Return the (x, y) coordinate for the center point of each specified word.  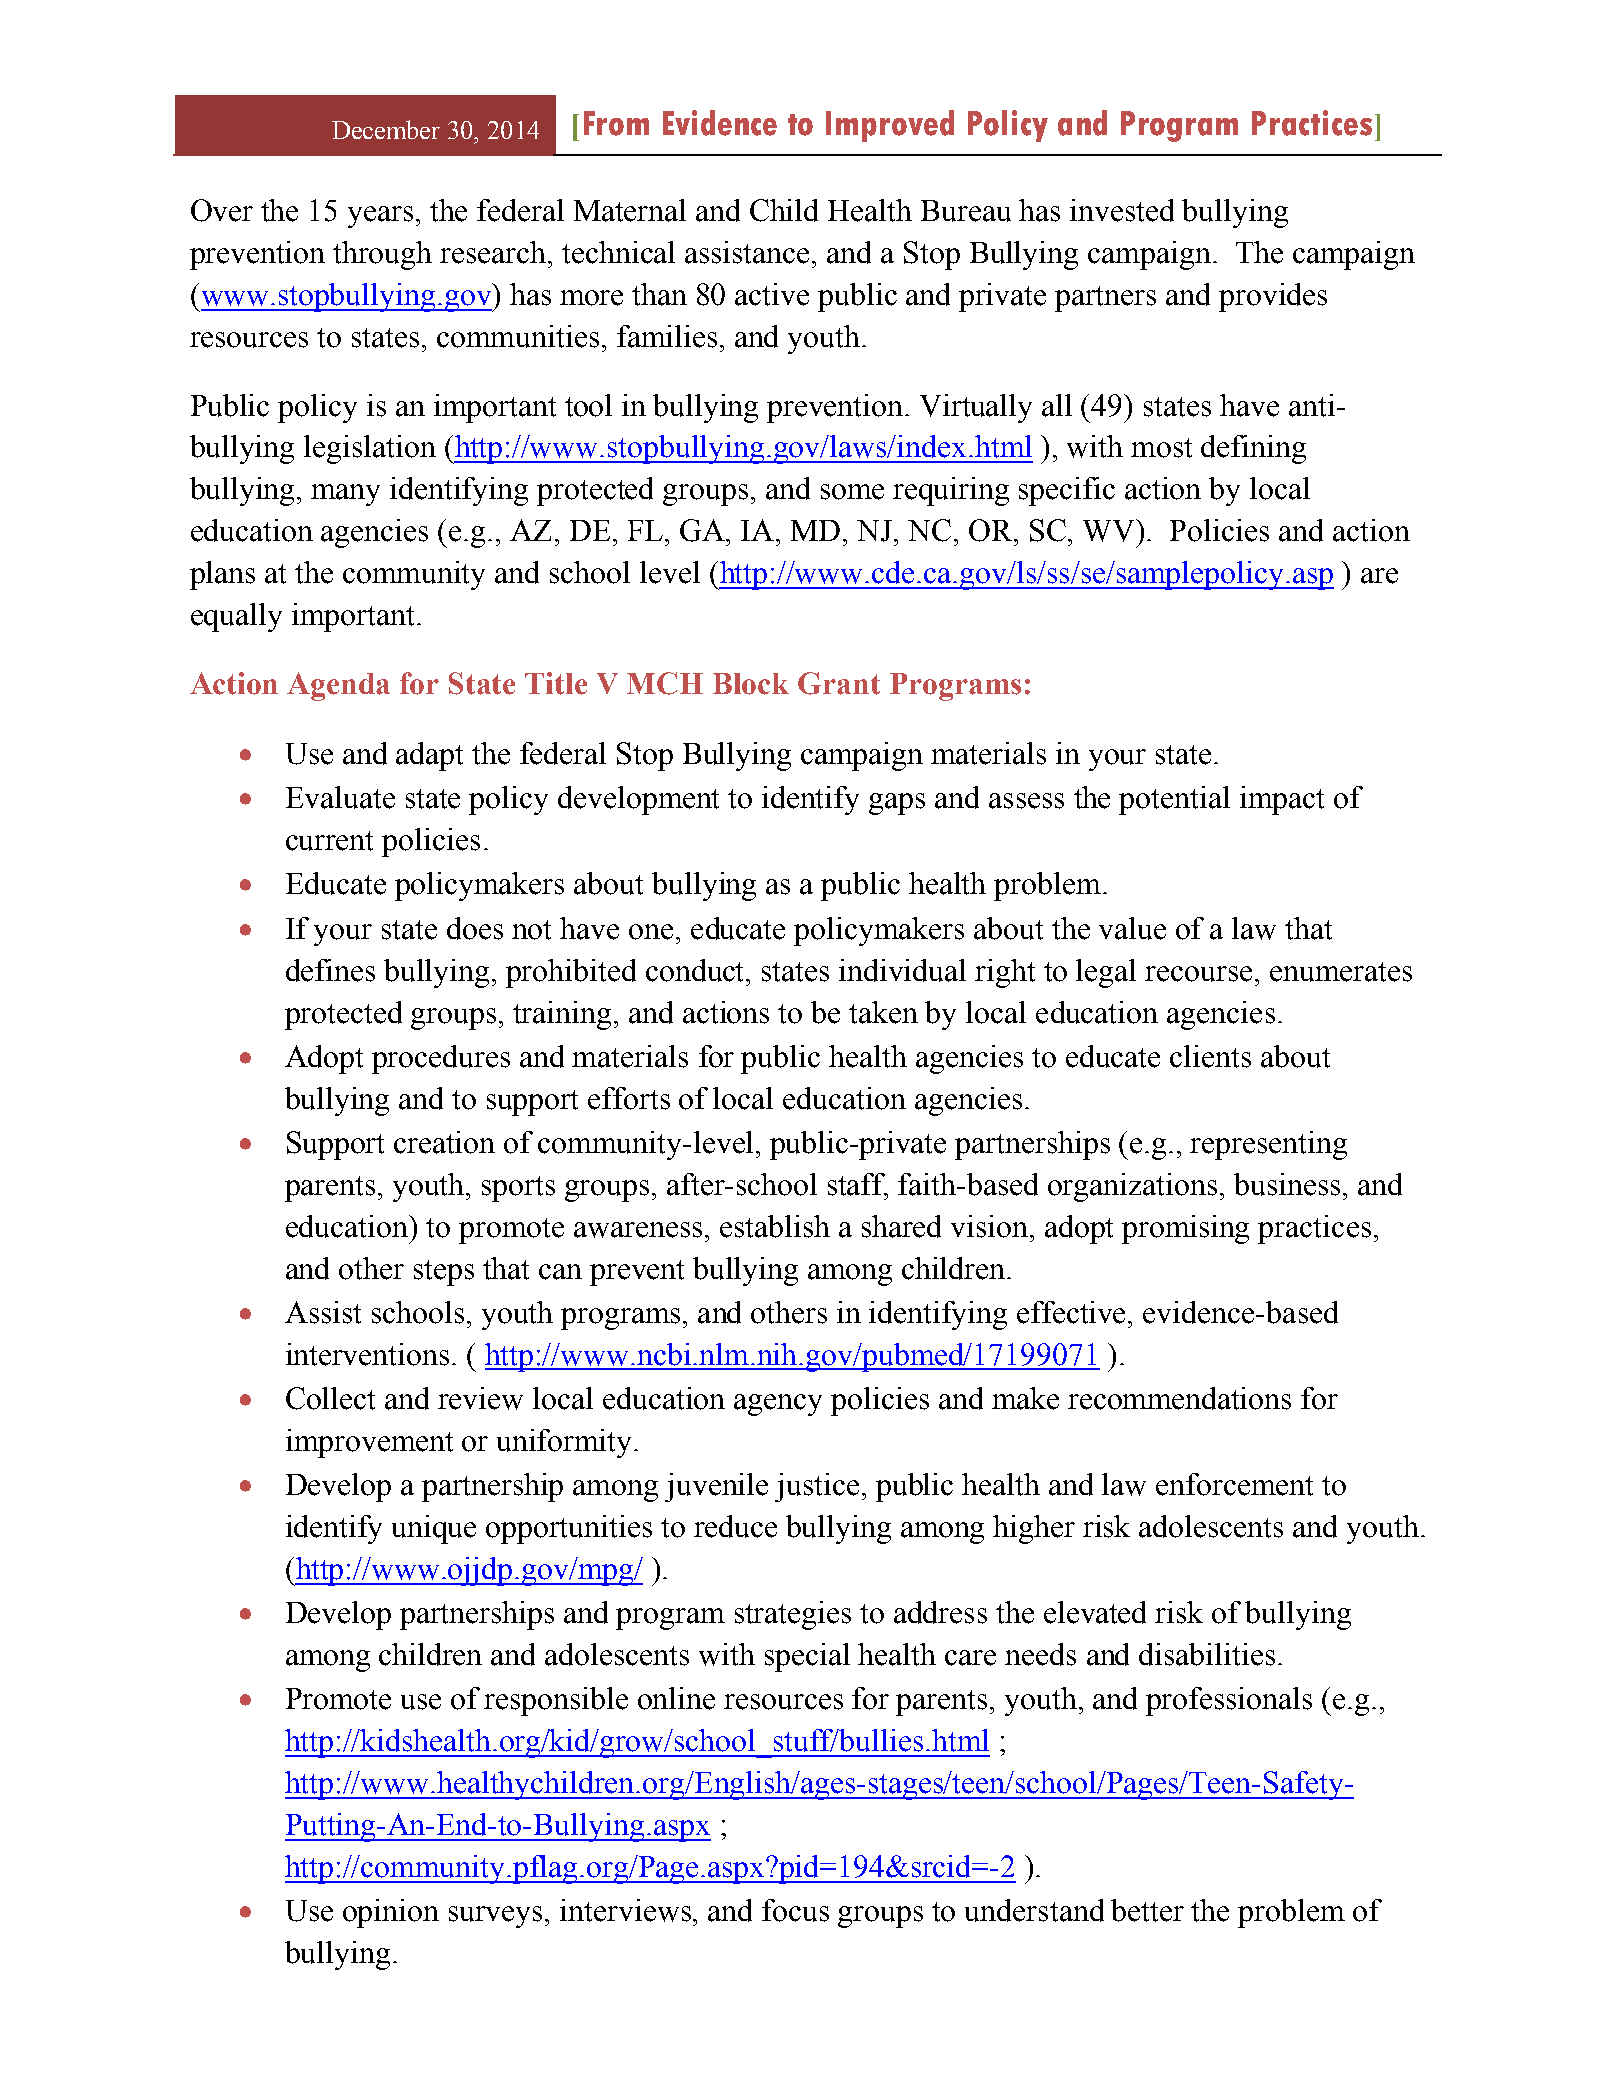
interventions (367, 1354)
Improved (890, 126)
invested (1122, 210)
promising (1185, 1229)
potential (1174, 800)
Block (751, 684)
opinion (391, 1913)
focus (795, 1910)
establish (775, 1226)
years (380, 217)
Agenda (338, 686)
